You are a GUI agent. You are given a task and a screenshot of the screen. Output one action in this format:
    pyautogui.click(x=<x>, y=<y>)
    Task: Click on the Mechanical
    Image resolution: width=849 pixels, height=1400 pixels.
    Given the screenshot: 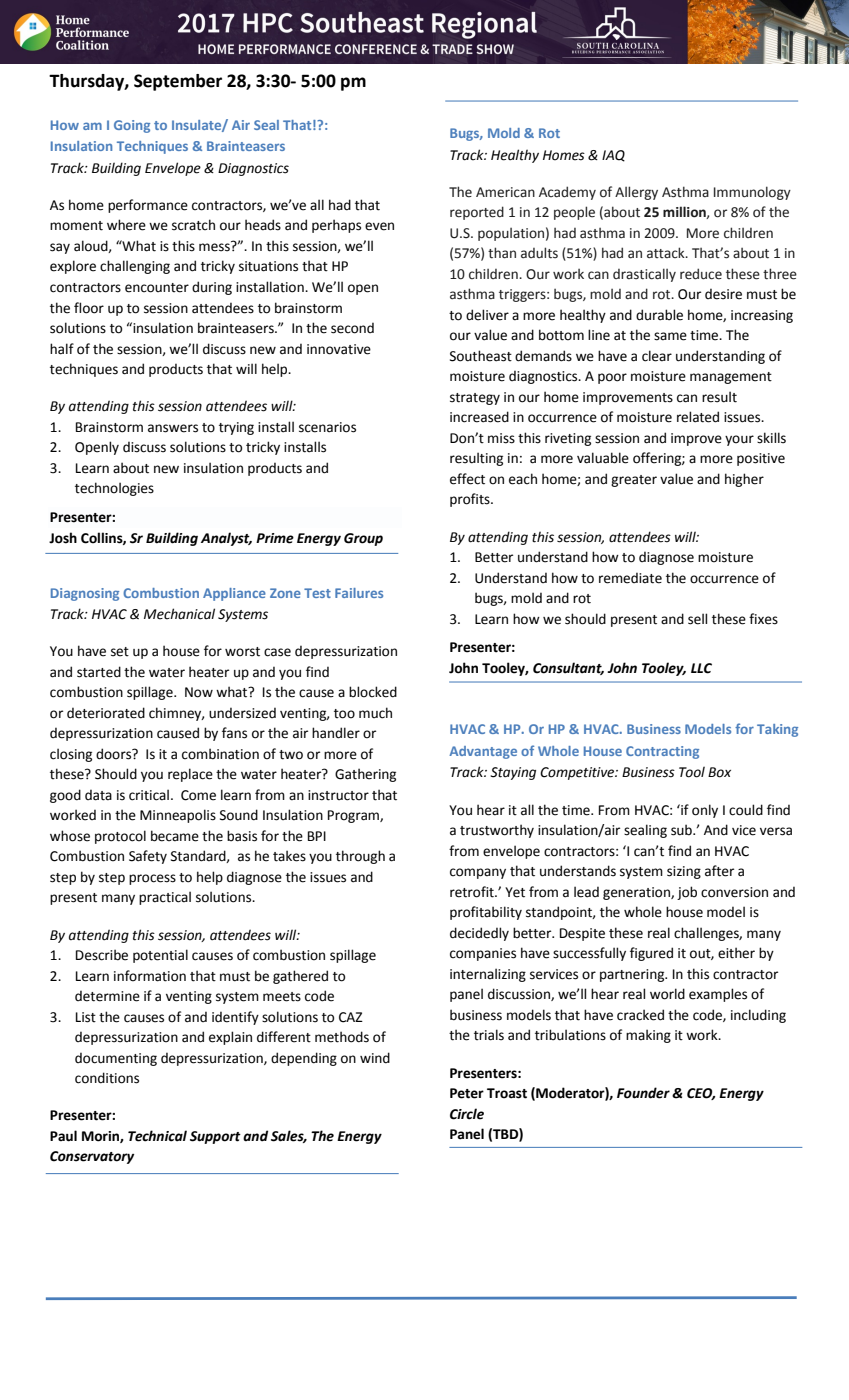 What is the action you would take?
    pyautogui.click(x=179, y=614)
